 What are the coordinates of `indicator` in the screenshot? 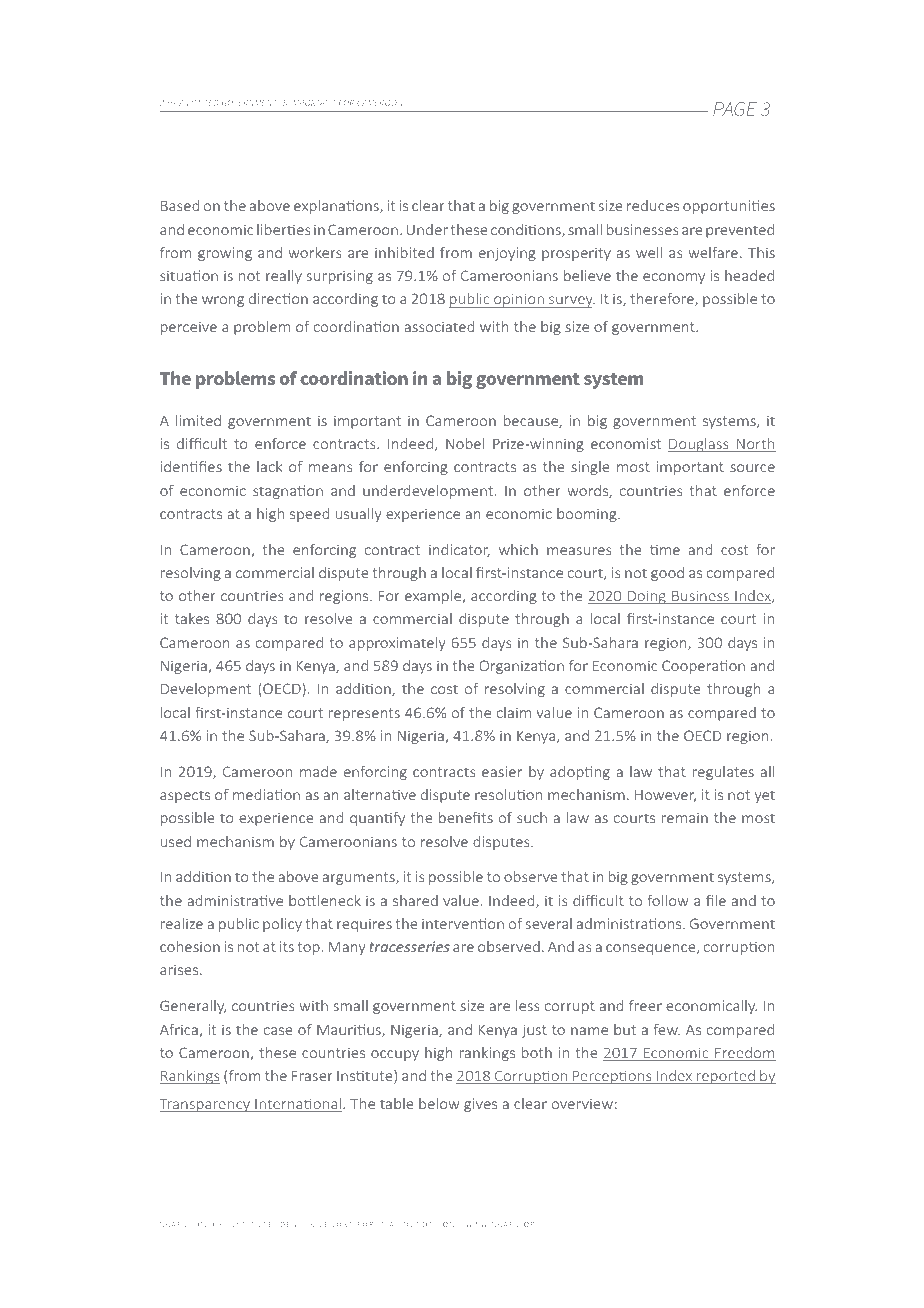 It's located at (459, 550).
